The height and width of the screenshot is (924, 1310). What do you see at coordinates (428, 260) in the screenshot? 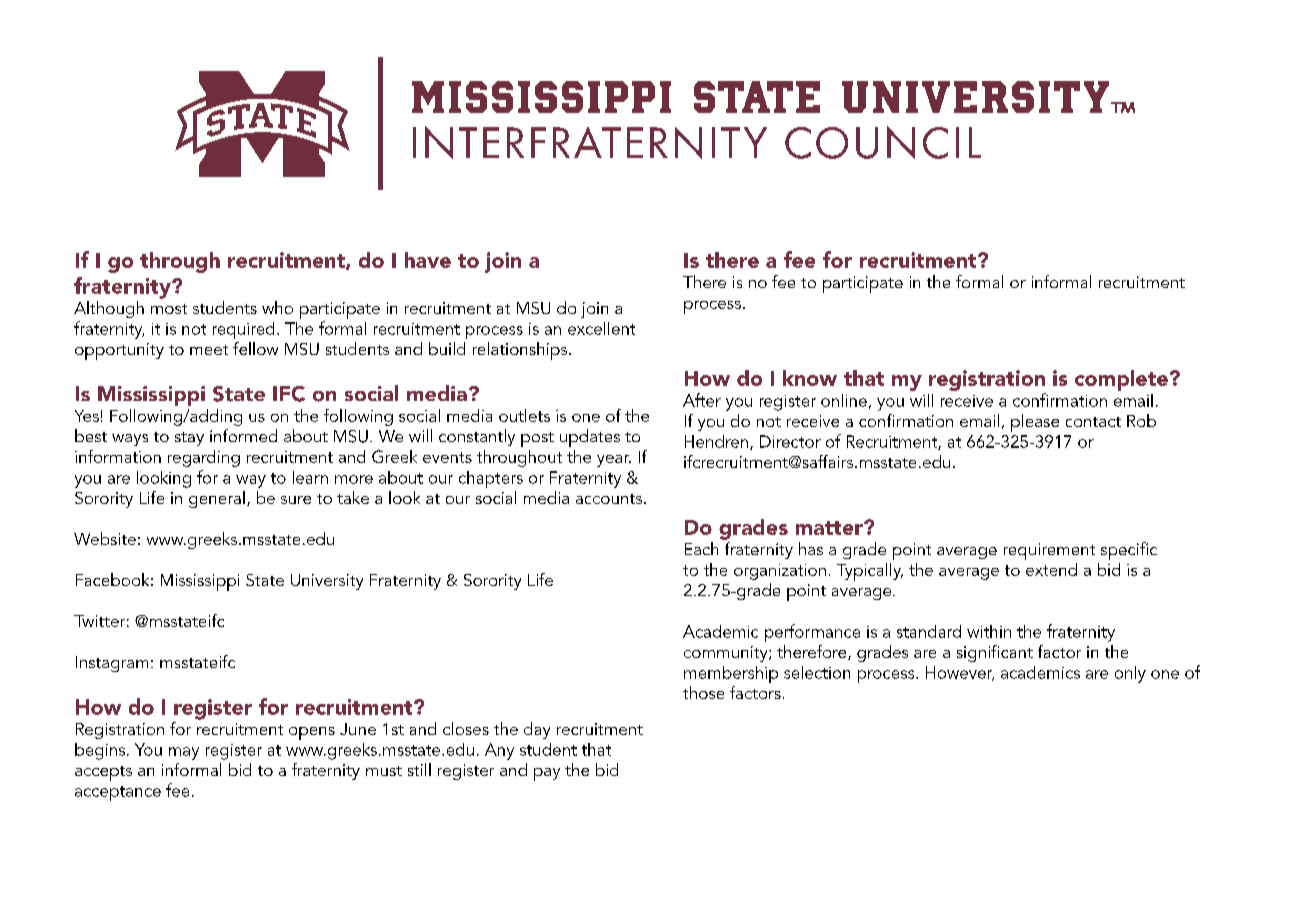
I see `have` at bounding box center [428, 260].
